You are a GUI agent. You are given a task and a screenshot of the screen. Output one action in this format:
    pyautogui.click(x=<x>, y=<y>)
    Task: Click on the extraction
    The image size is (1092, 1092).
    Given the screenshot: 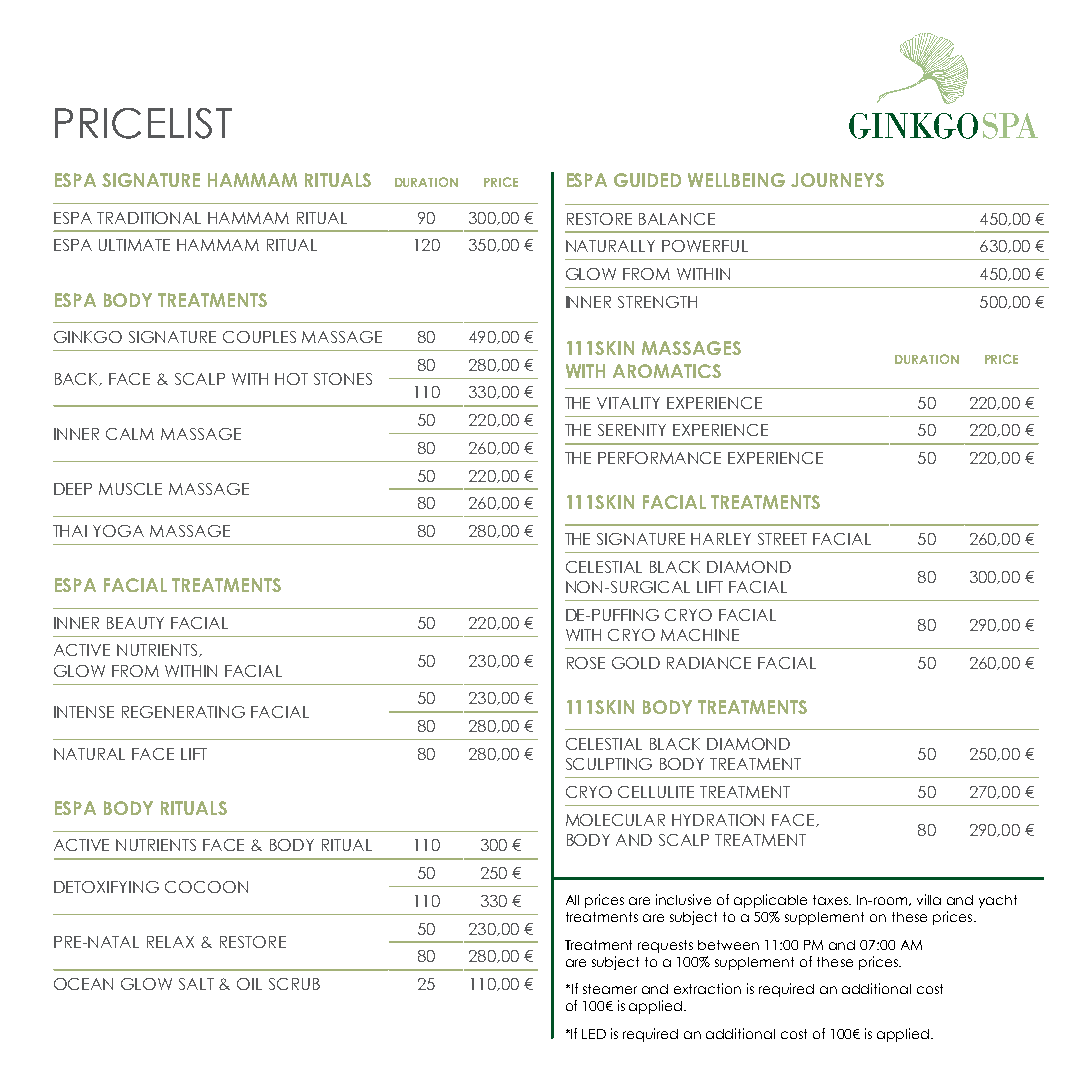 What is the action you would take?
    pyautogui.click(x=707, y=988)
